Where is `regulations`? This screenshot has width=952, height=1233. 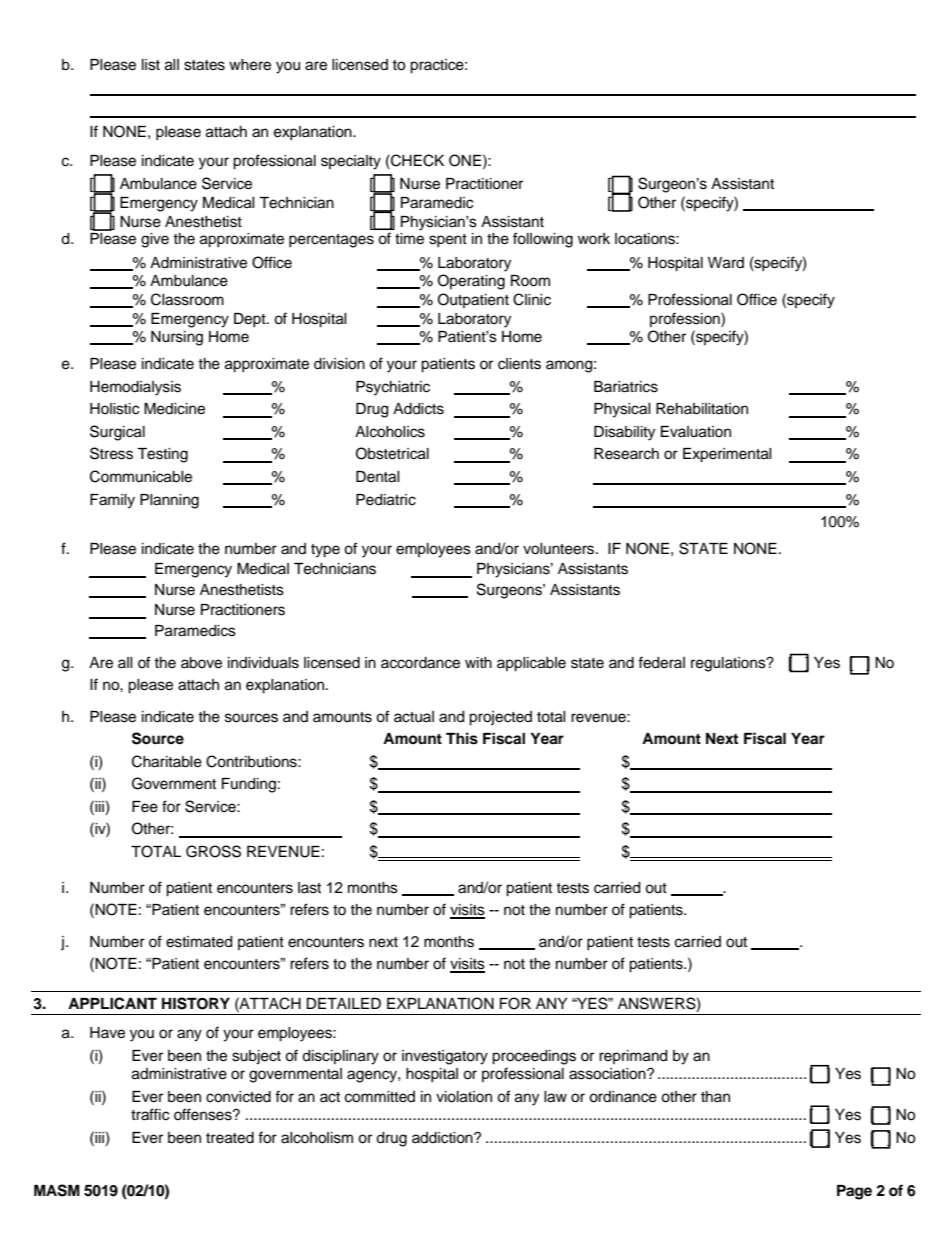
regulations is located at coordinates (729, 664).
